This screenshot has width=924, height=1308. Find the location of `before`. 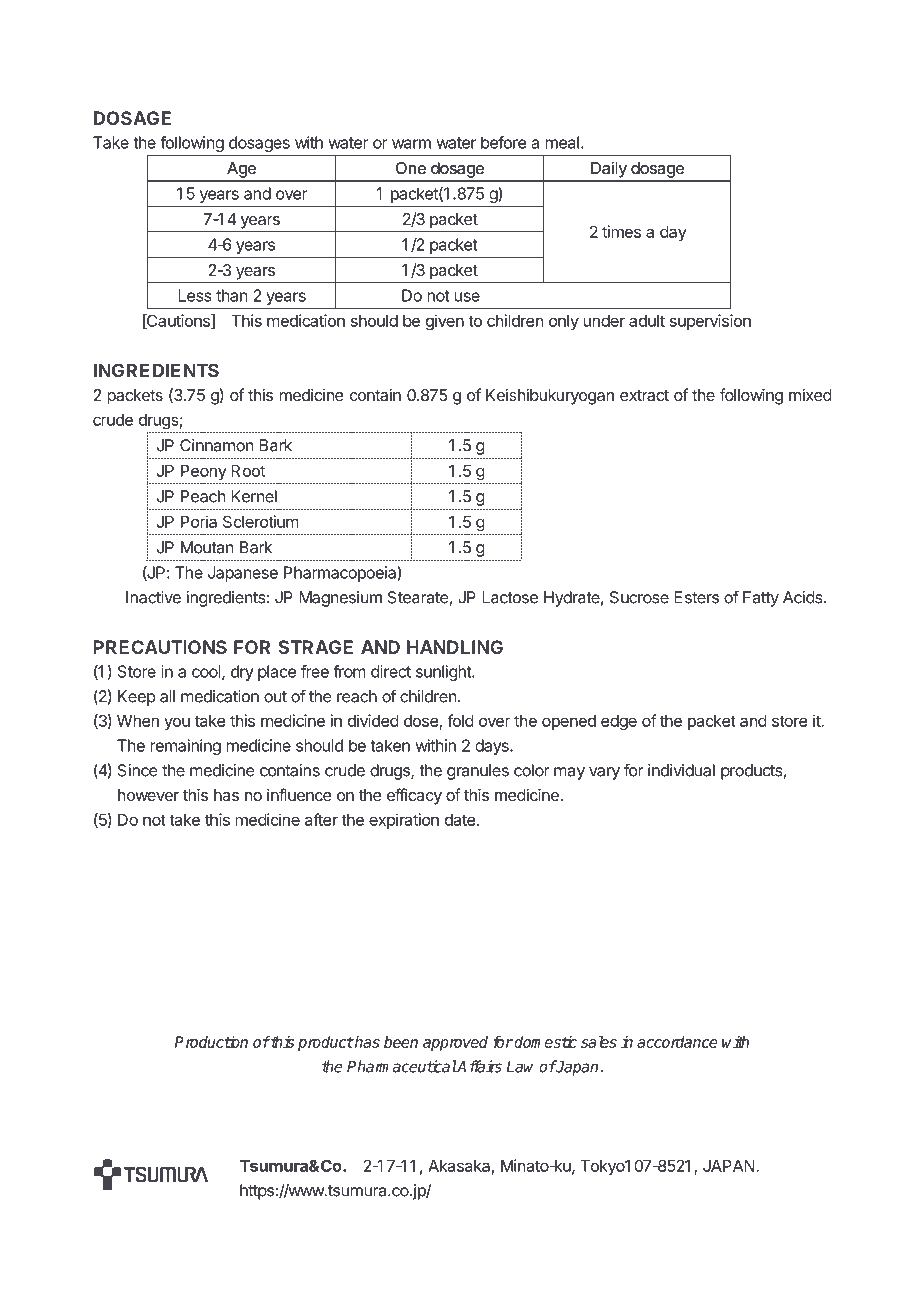

before is located at coordinates (503, 142).
